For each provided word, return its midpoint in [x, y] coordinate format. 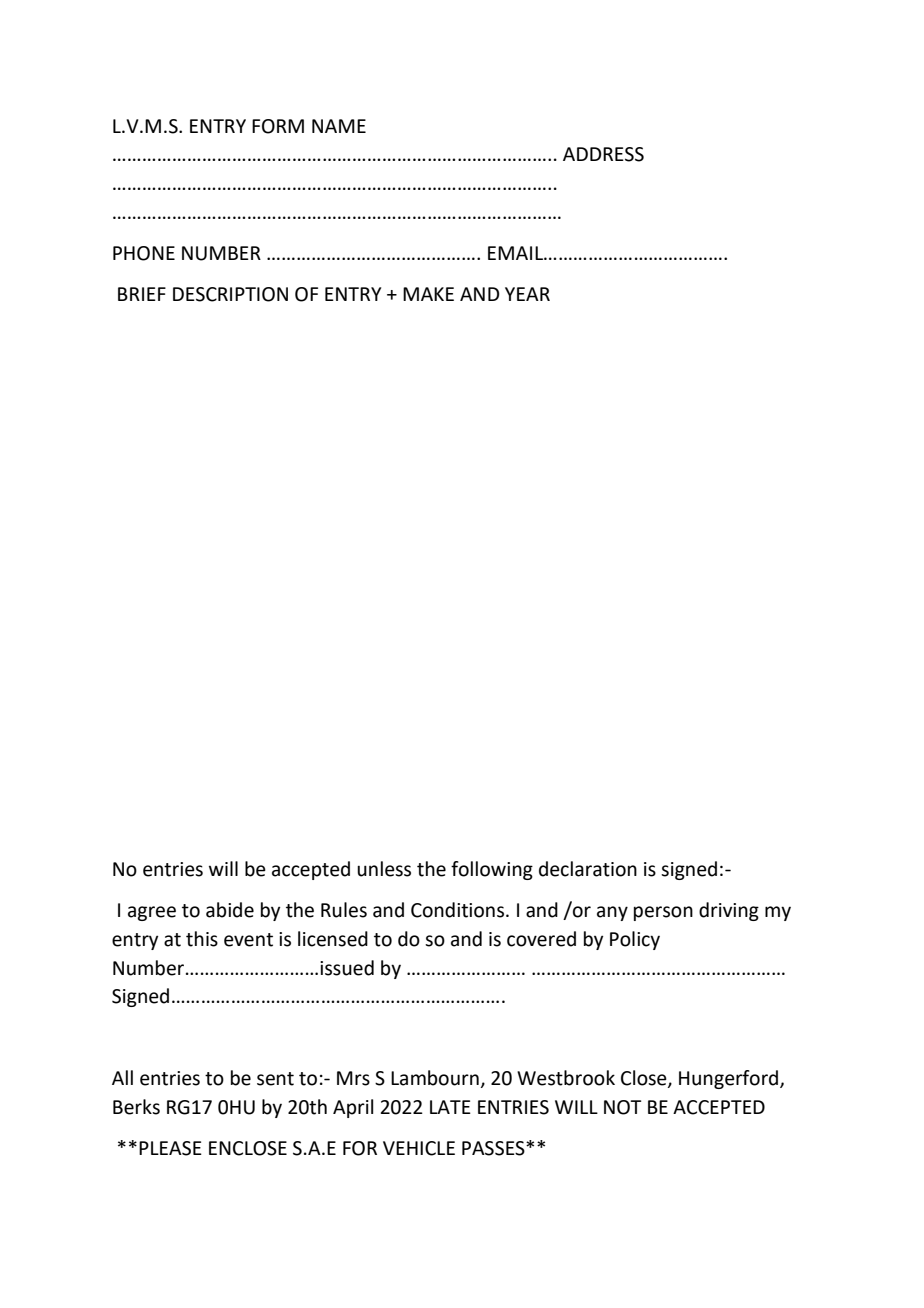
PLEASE [170, 1148]
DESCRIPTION [230, 294]
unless [384, 869]
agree [152, 913]
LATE [450, 1107]
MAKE [428, 294]
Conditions [459, 910]
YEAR [527, 294]
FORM [278, 126]
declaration [588, 869]
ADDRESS [603, 154]
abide [230, 910]
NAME [339, 126]
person [663, 913]
